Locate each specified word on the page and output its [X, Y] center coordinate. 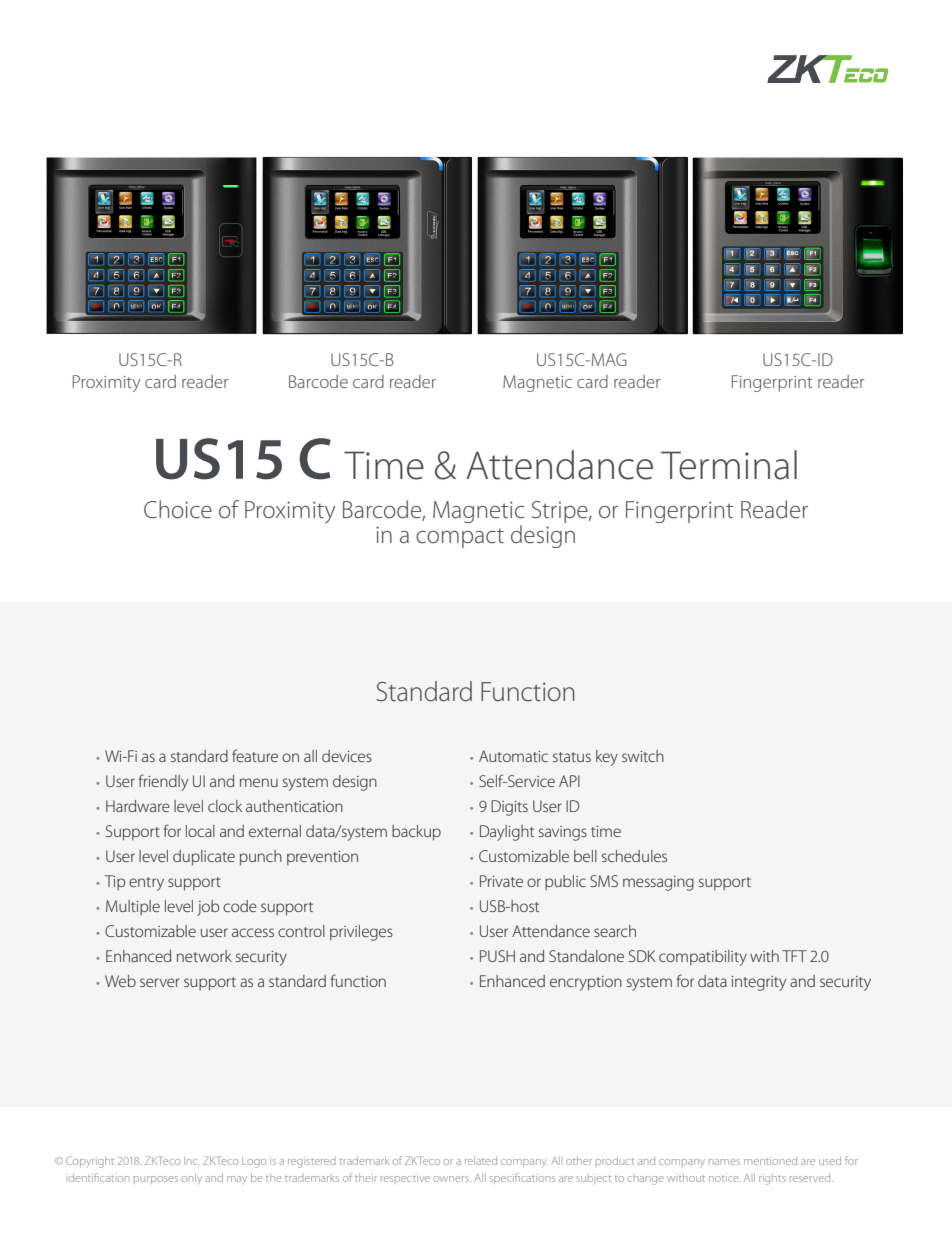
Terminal [729, 465]
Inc [192, 1161]
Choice [178, 509]
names [724, 1162]
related [481, 1160]
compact [460, 538]
